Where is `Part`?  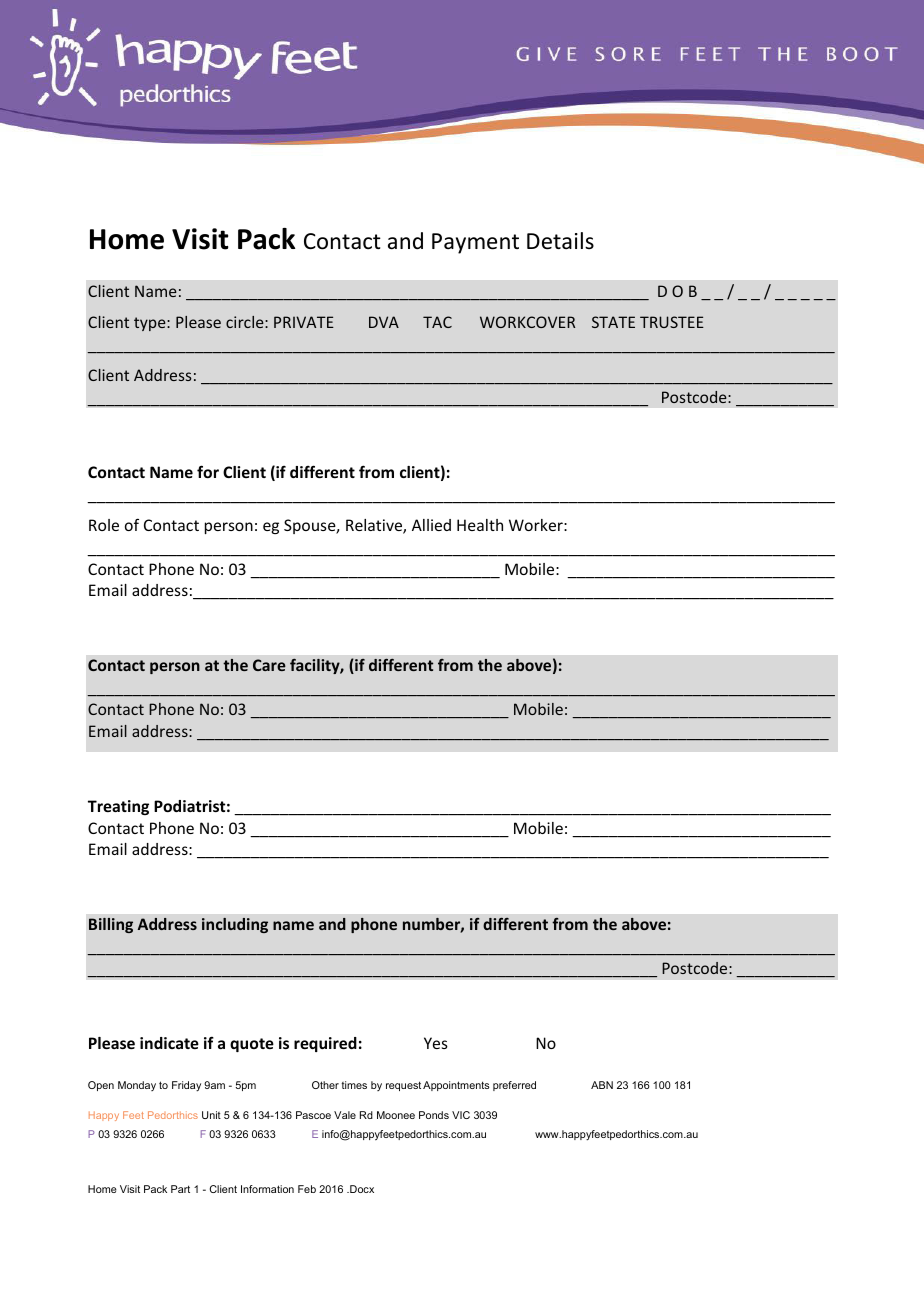 Part is located at coordinates (180, 1189).
